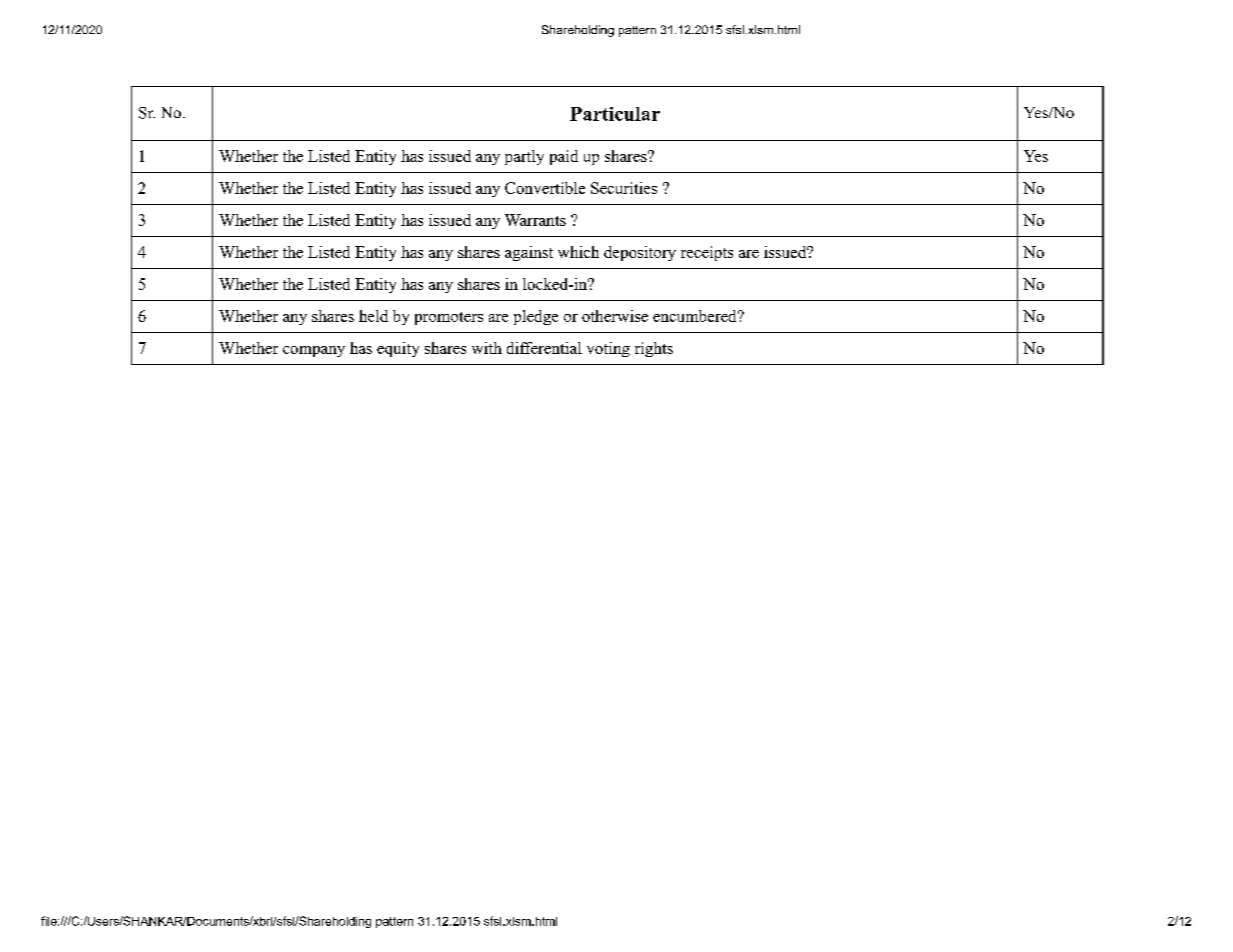  I want to click on against, so click(529, 253).
